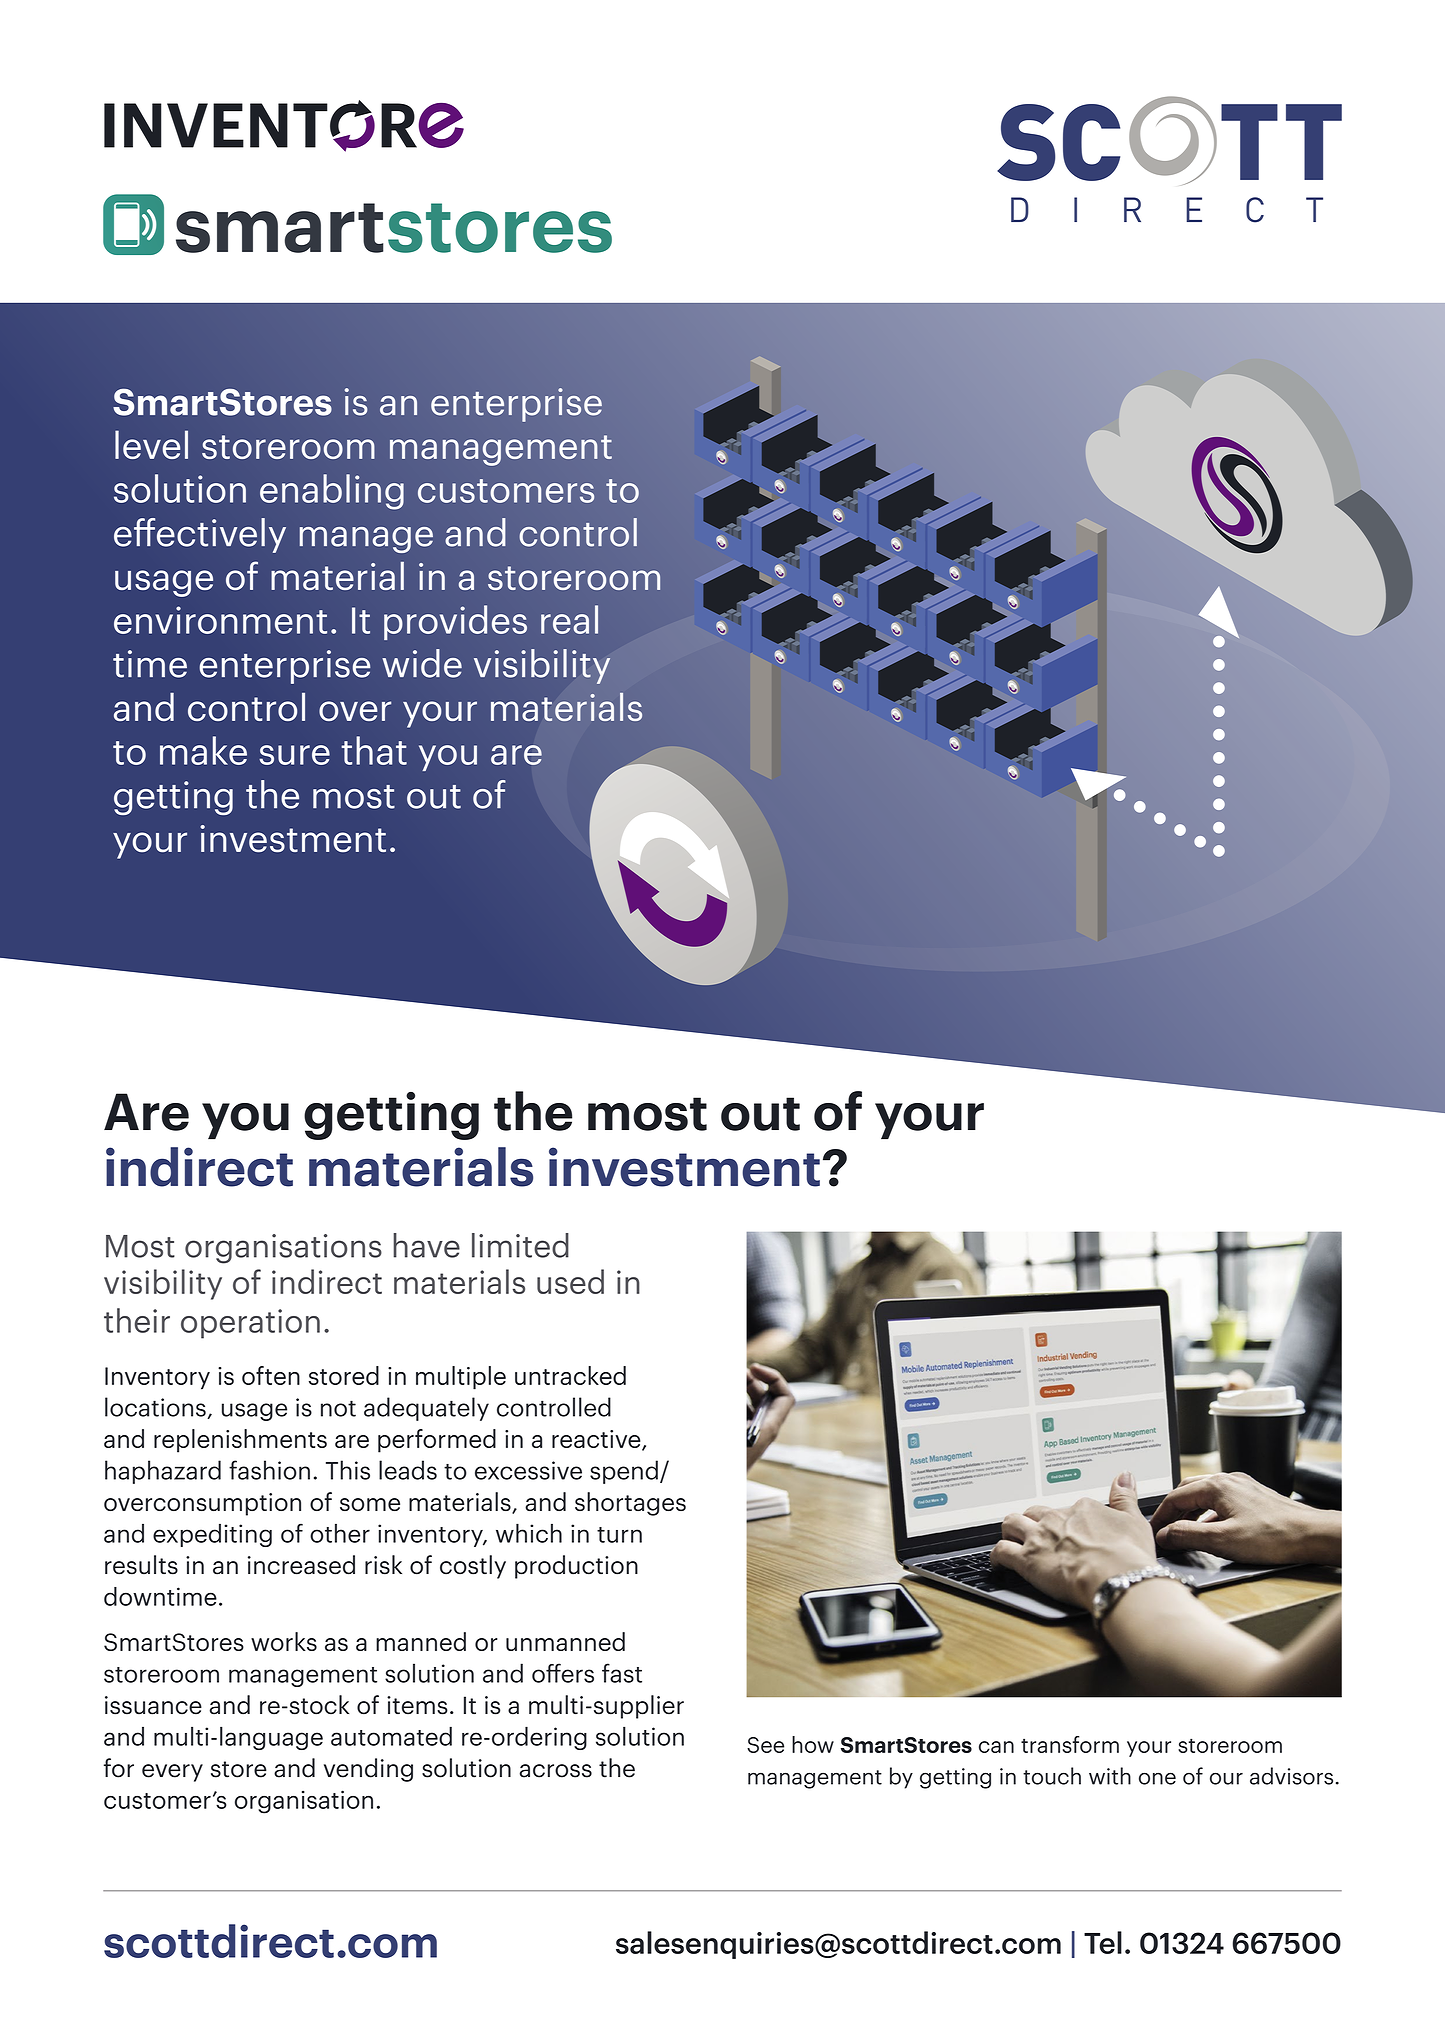  I want to click on provides, so click(455, 622).
